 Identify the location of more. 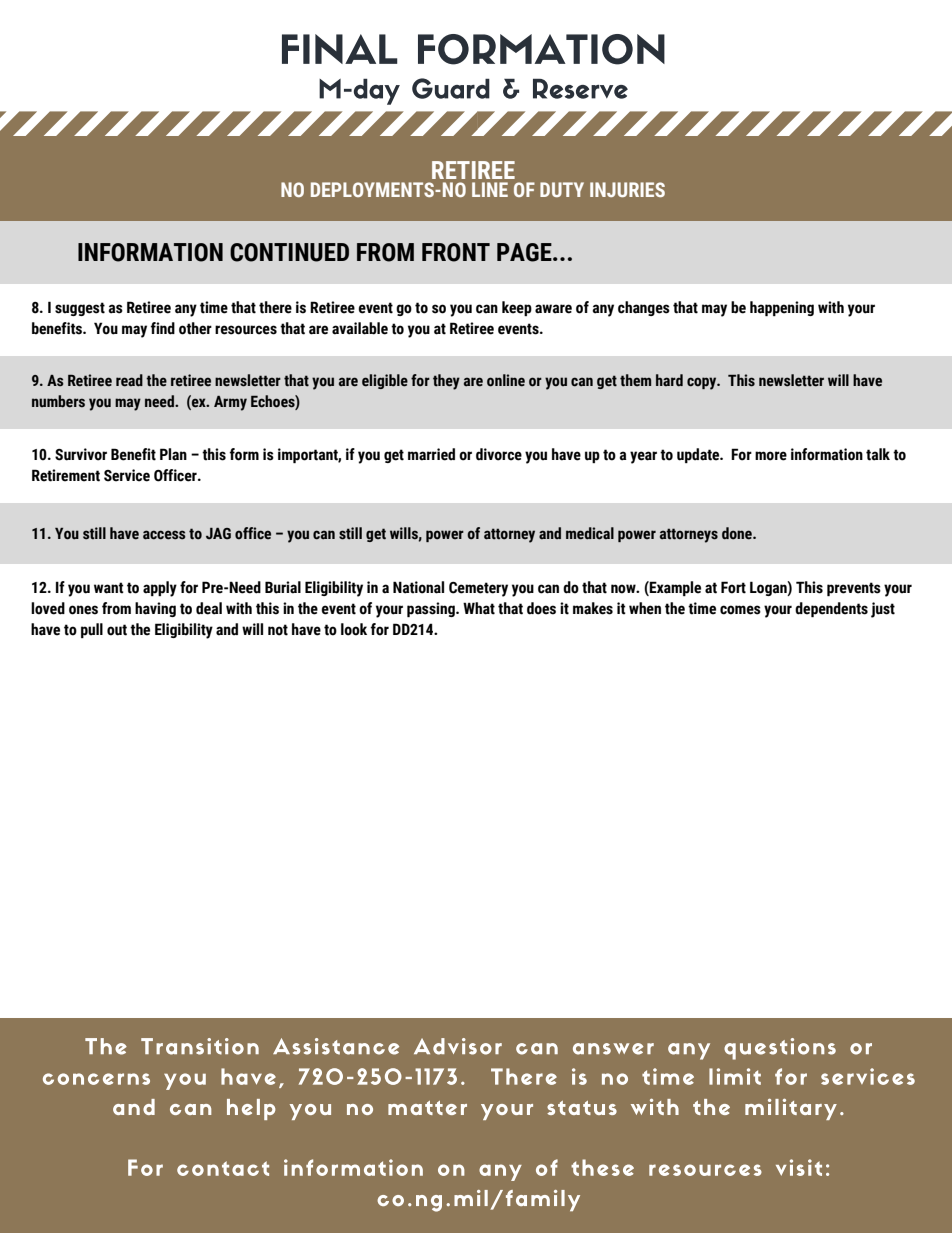
(771, 456).
